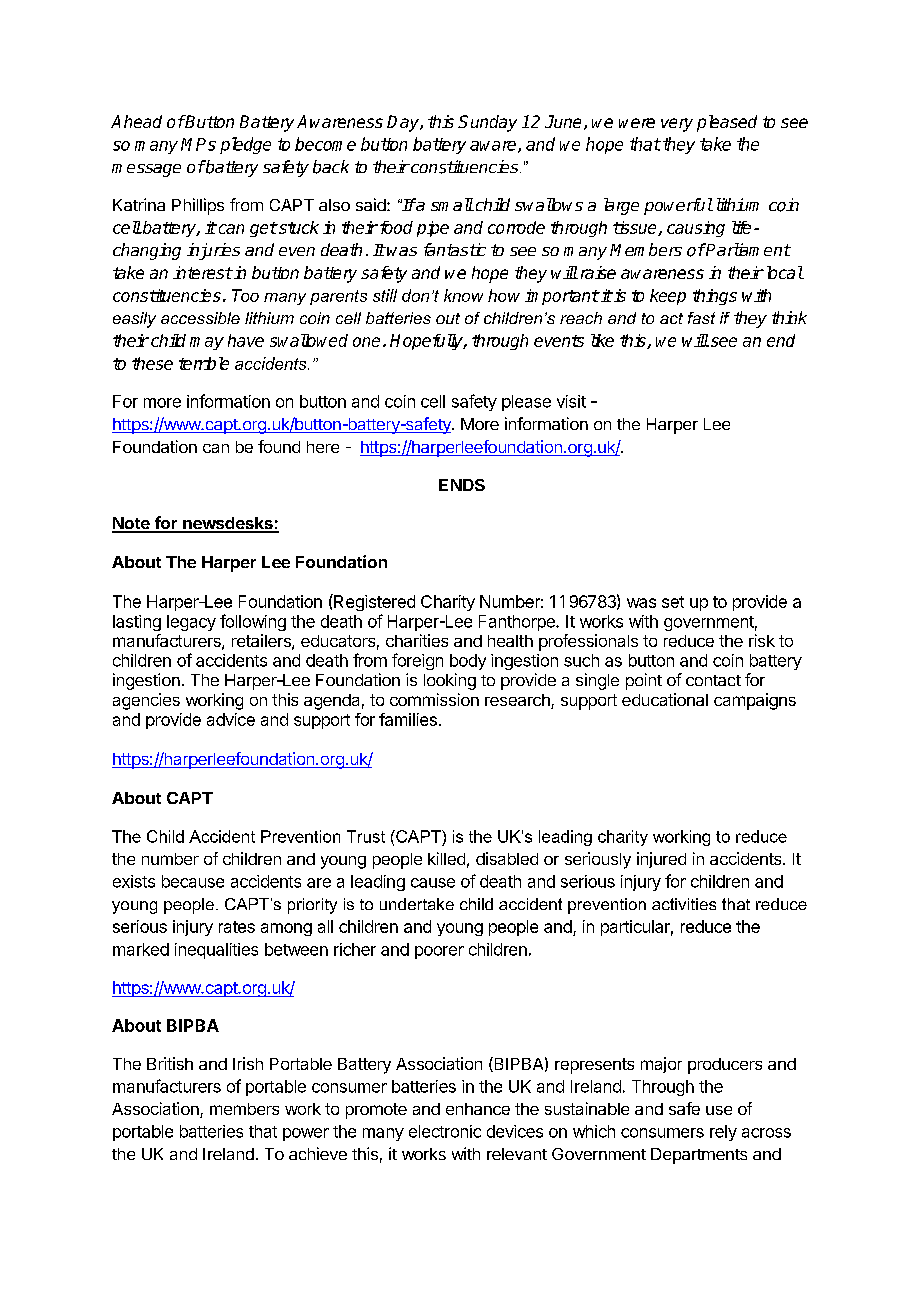 The width and height of the image is (924, 1308). What do you see at coordinates (191, 623) in the image?
I see `legacy` at bounding box center [191, 623].
